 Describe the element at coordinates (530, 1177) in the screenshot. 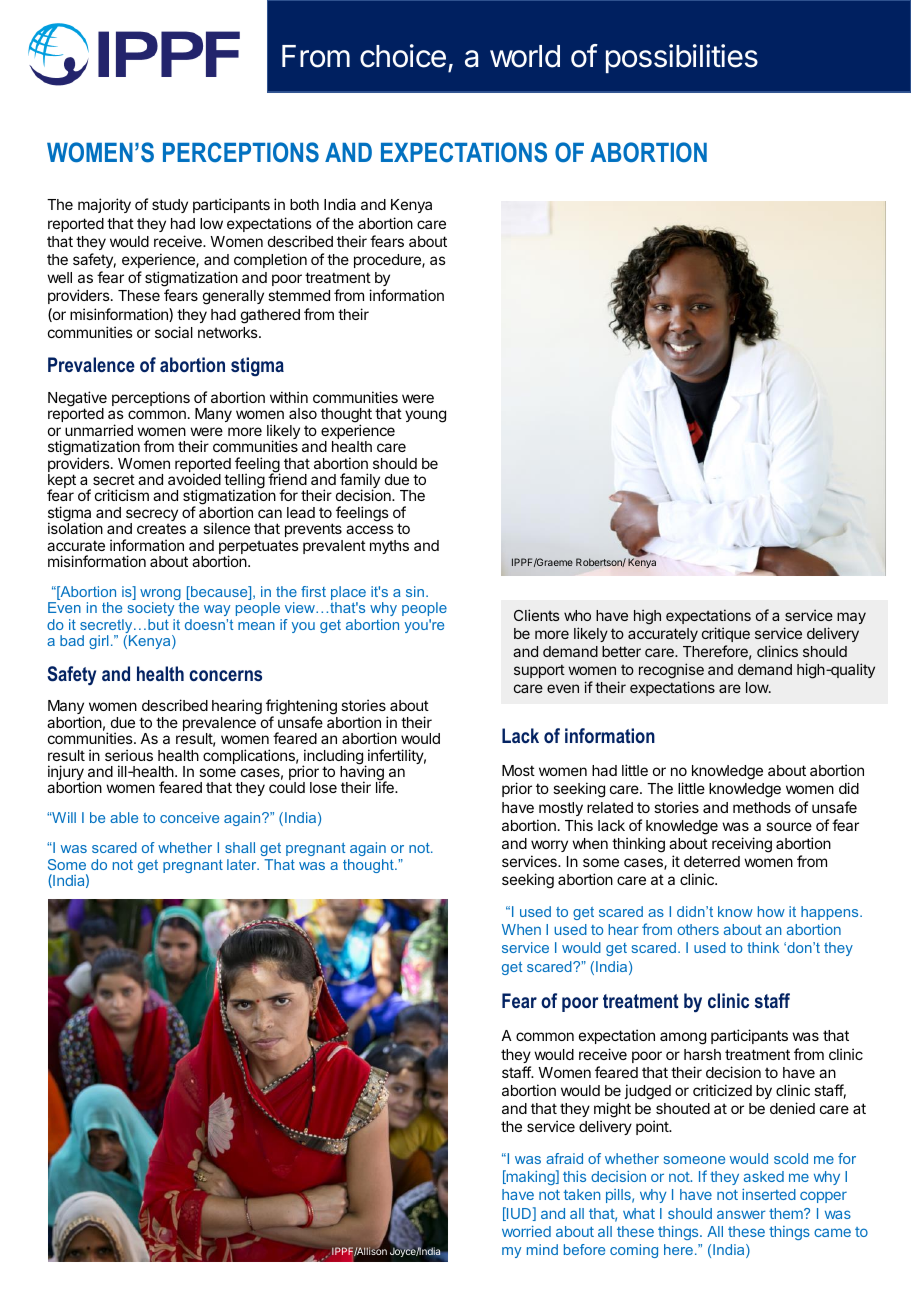

I see `making` at that location.
